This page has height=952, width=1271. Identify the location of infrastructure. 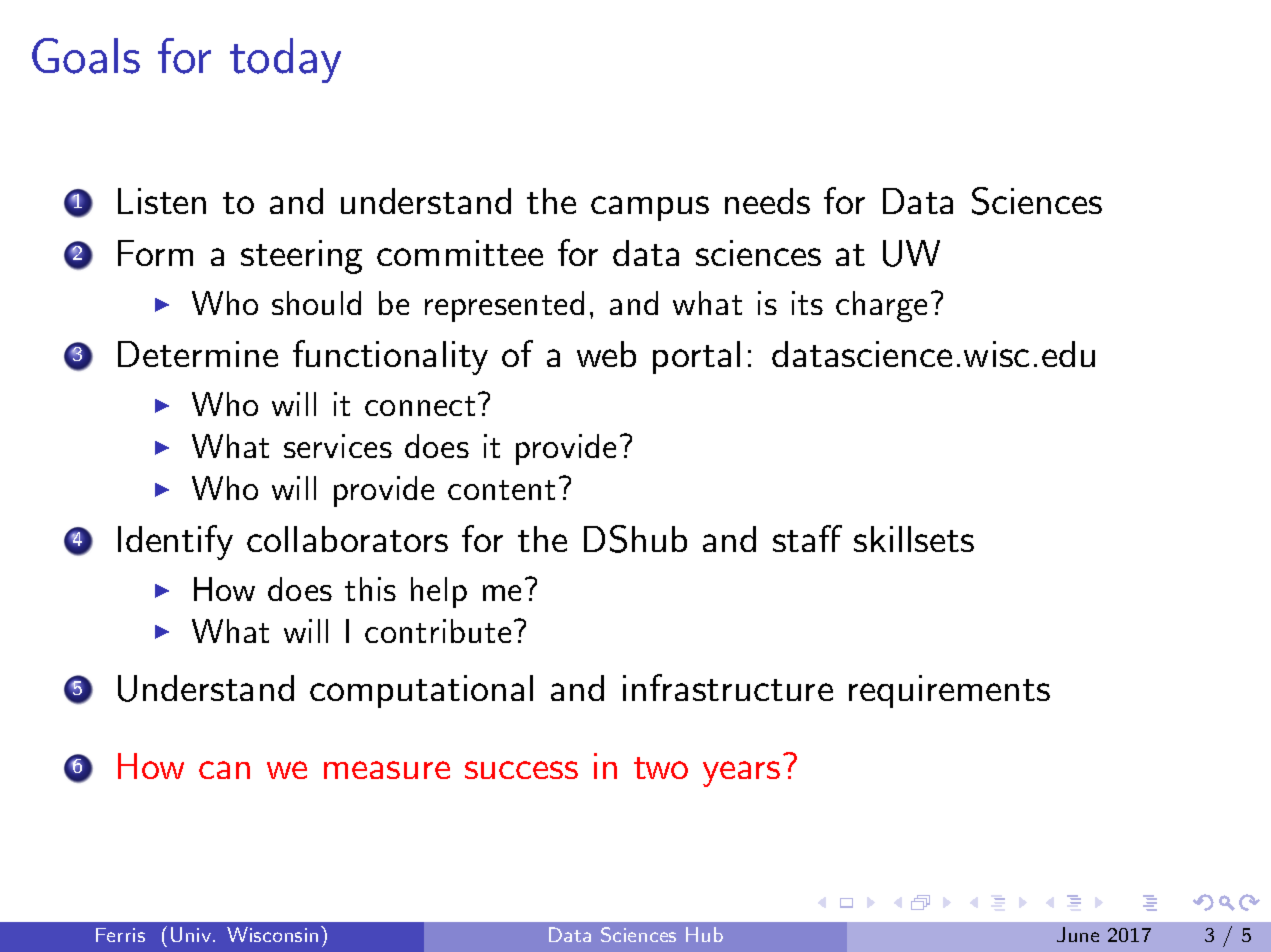
(728, 687).
